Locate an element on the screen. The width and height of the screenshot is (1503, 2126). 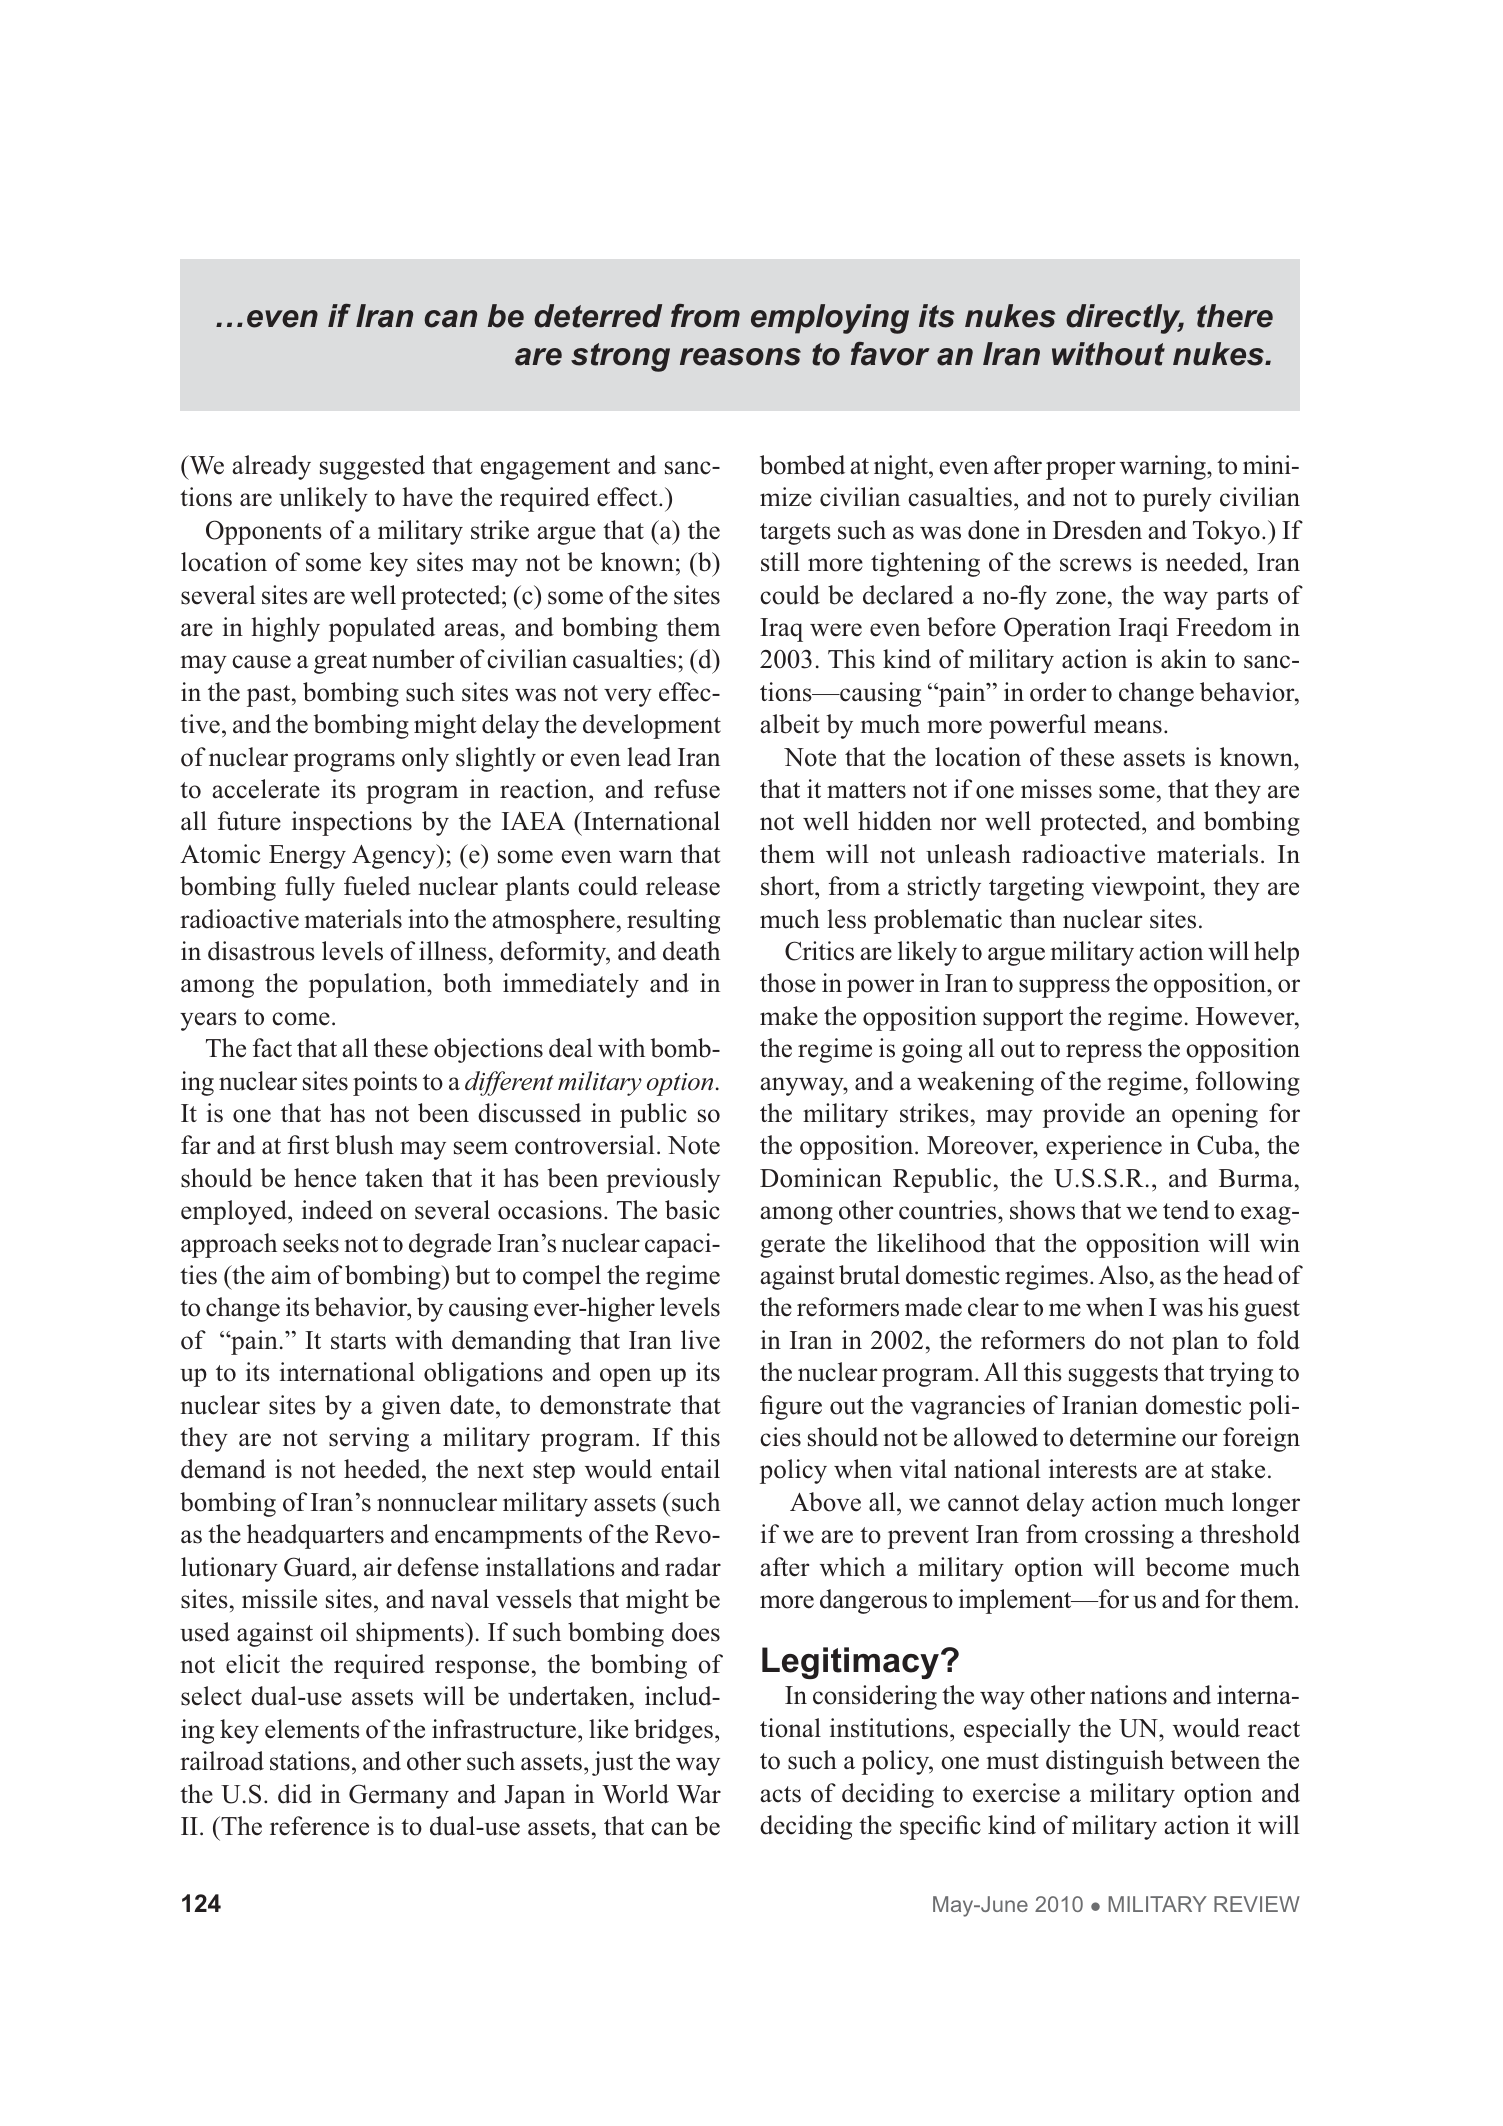
Energy is located at coordinates (307, 857).
